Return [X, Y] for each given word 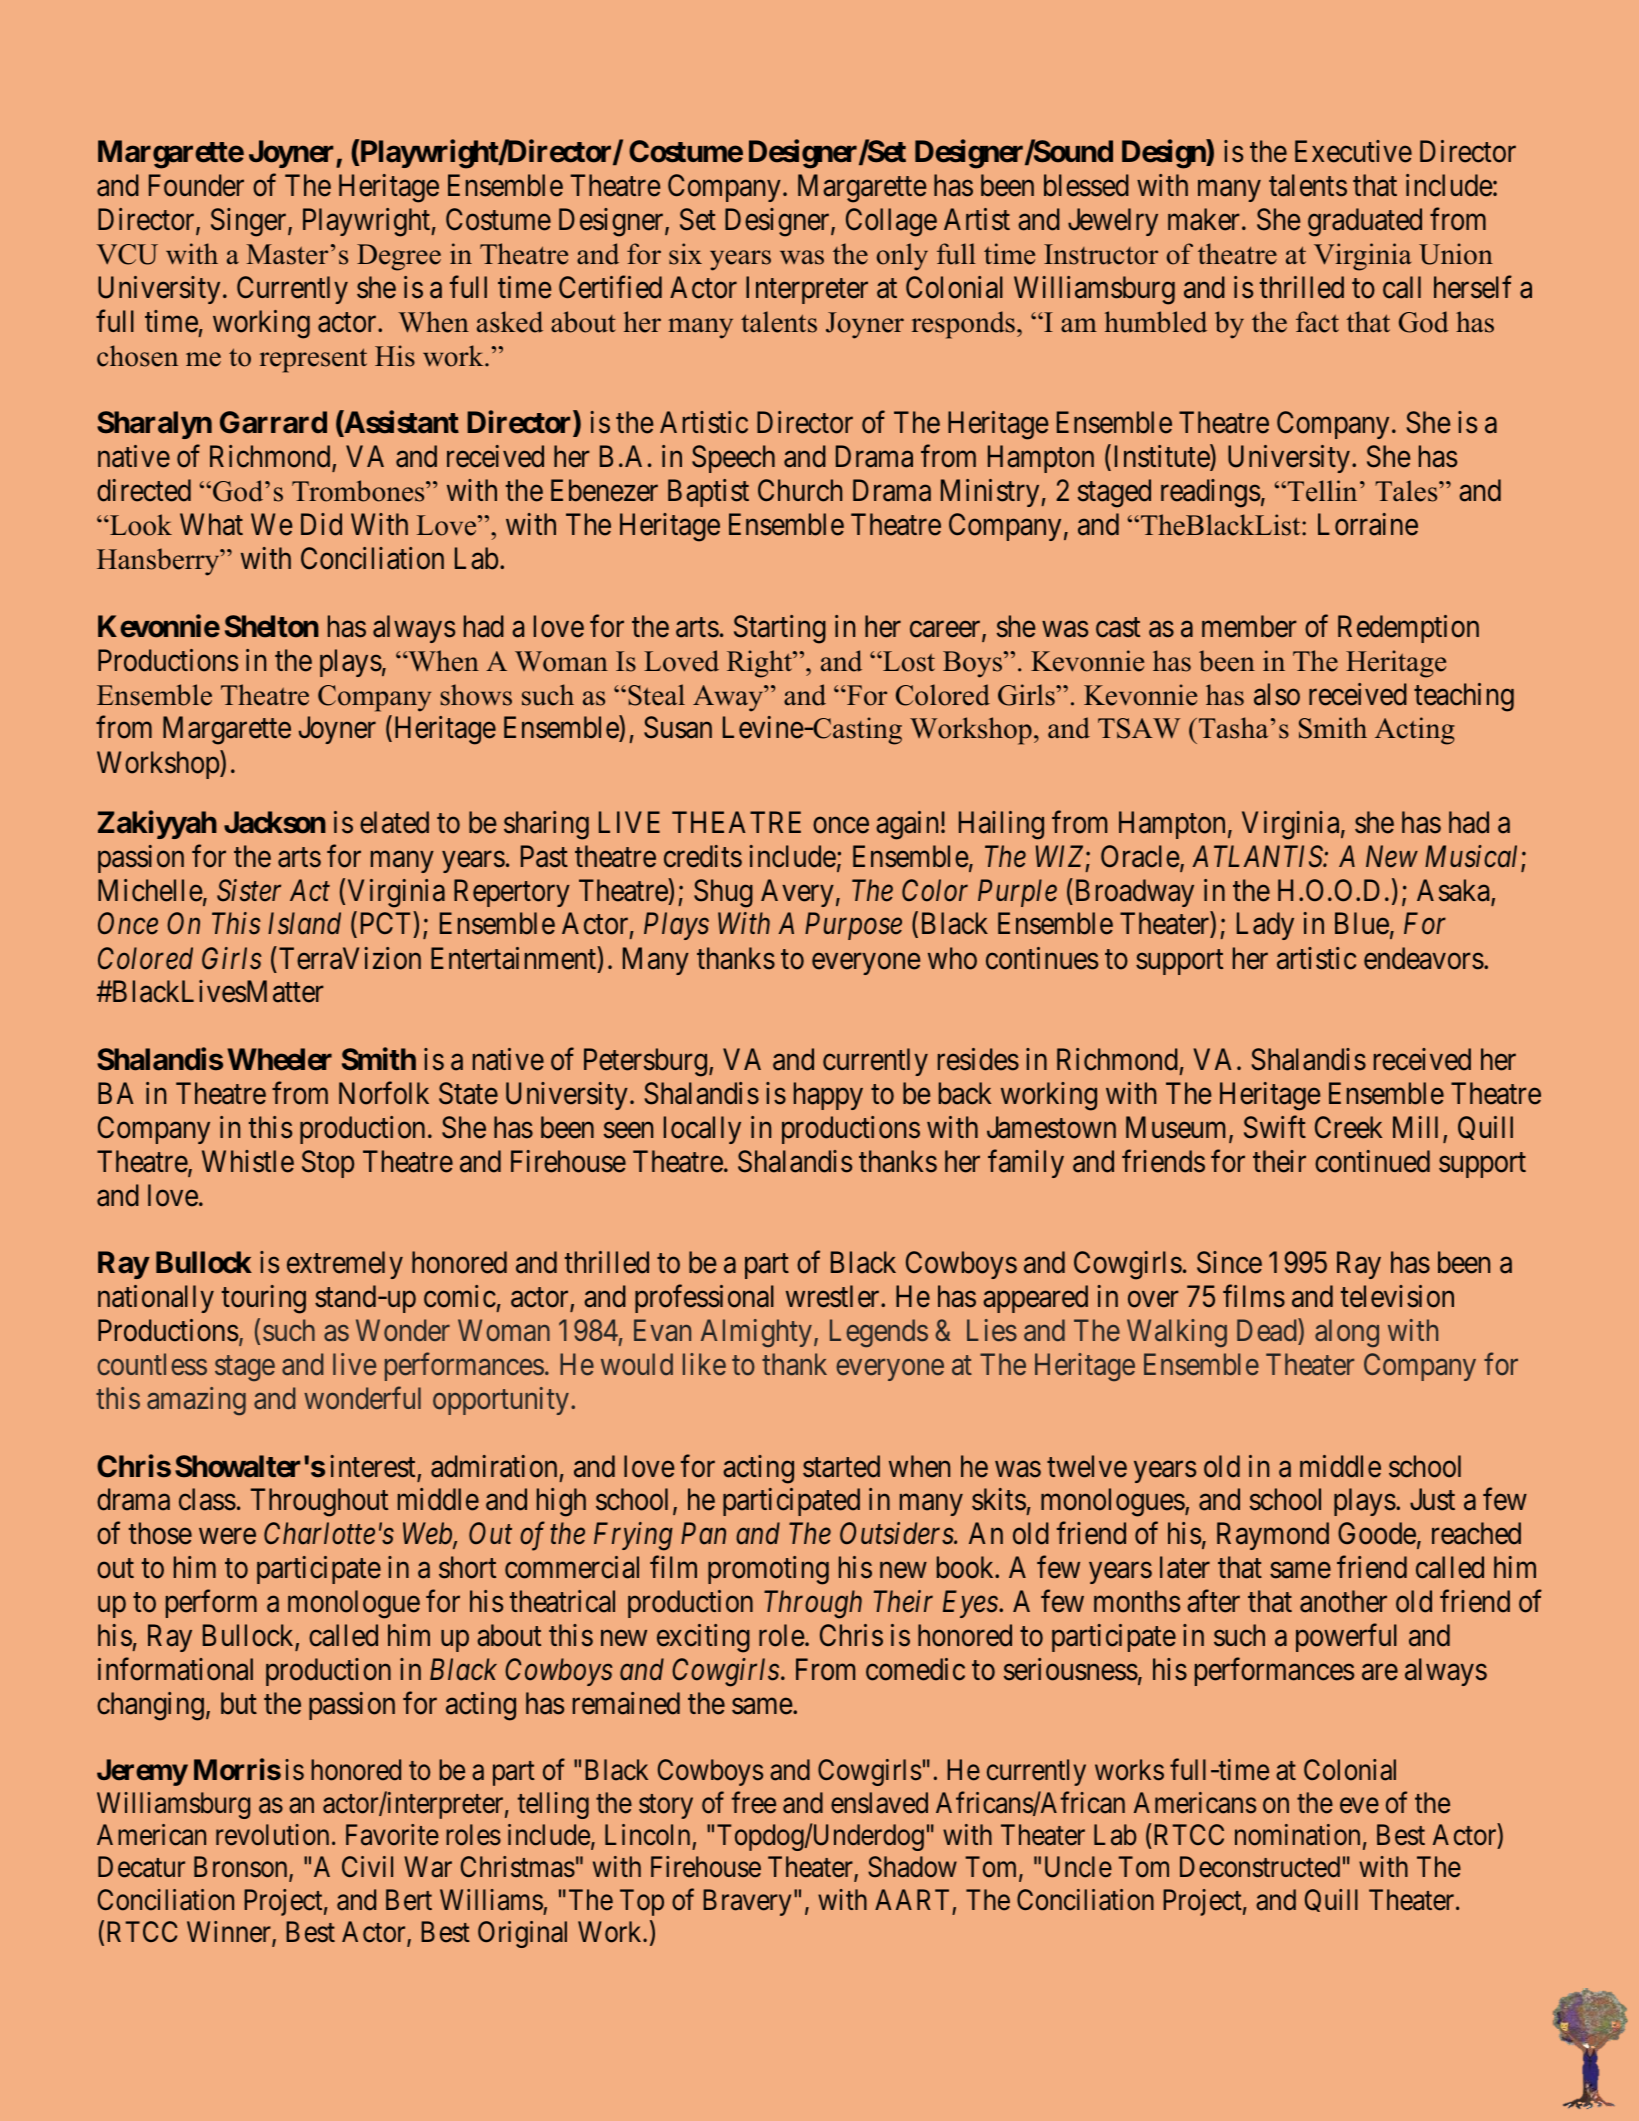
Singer [250, 222]
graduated [1365, 222]
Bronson [242, 1869]
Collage [891, 222]
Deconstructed [1260, 1867]
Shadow [912, 1867]
